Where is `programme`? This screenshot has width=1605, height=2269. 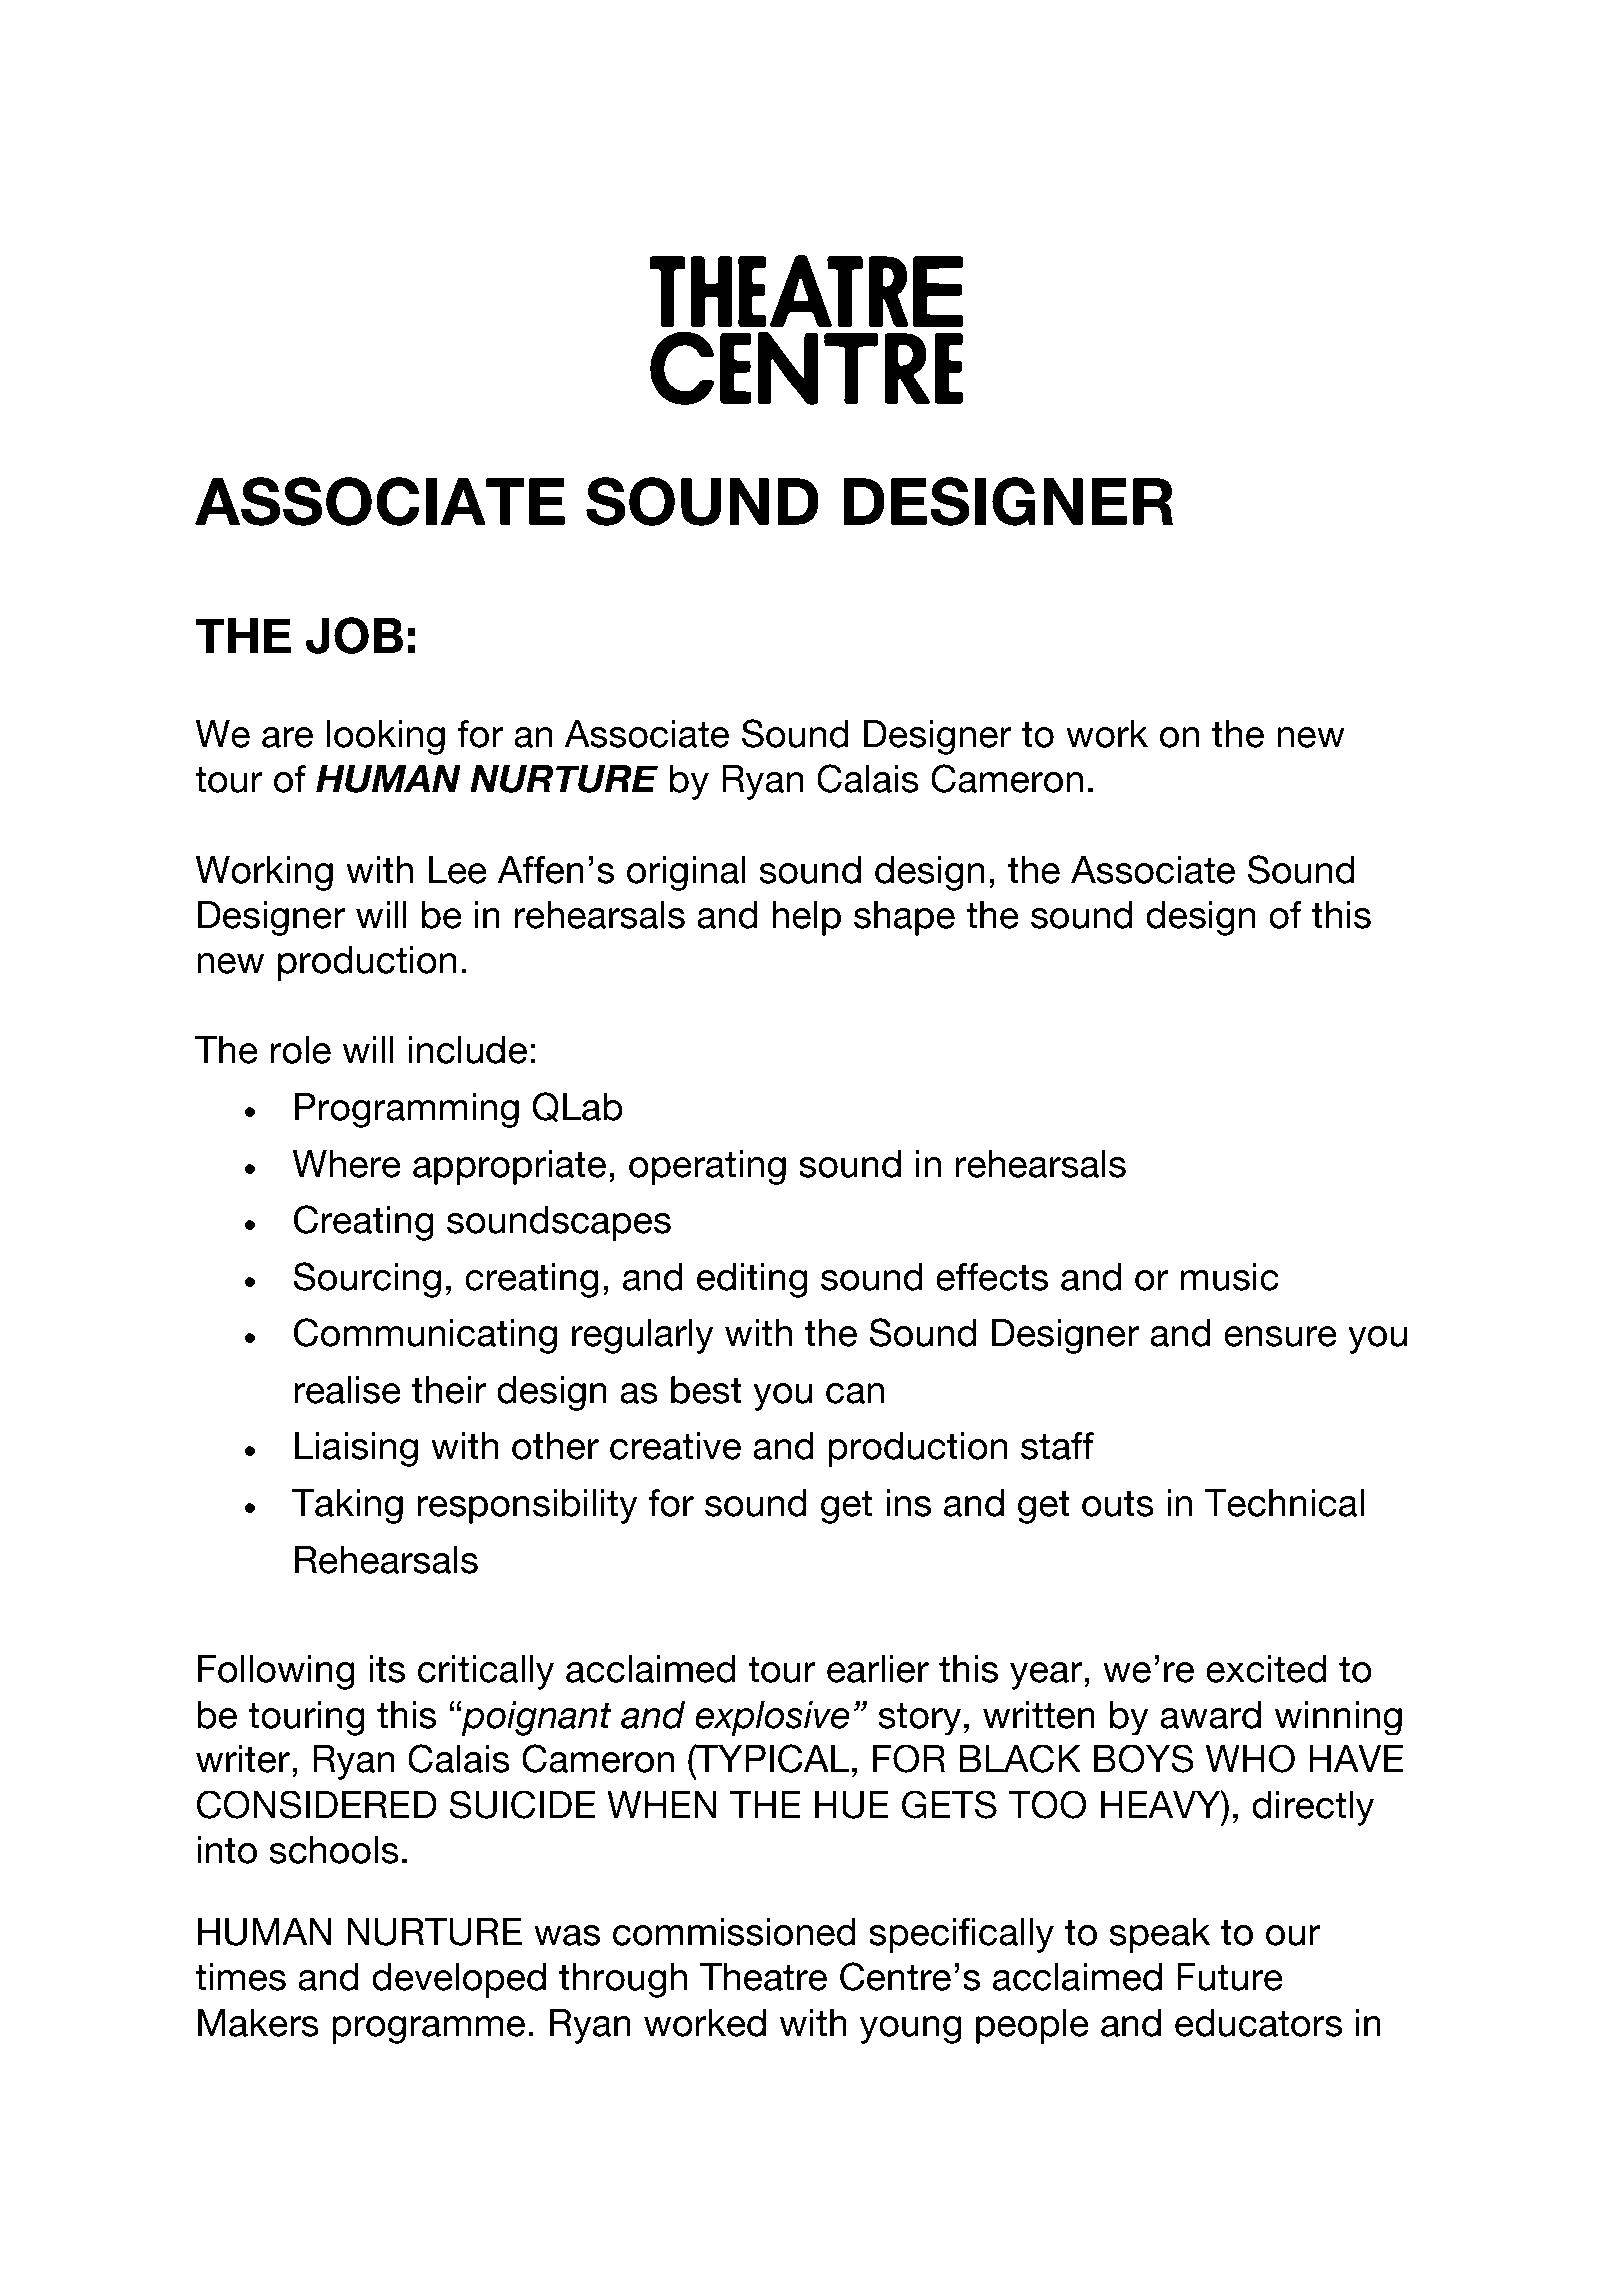 programme is located at coordinates (428, 2030).
